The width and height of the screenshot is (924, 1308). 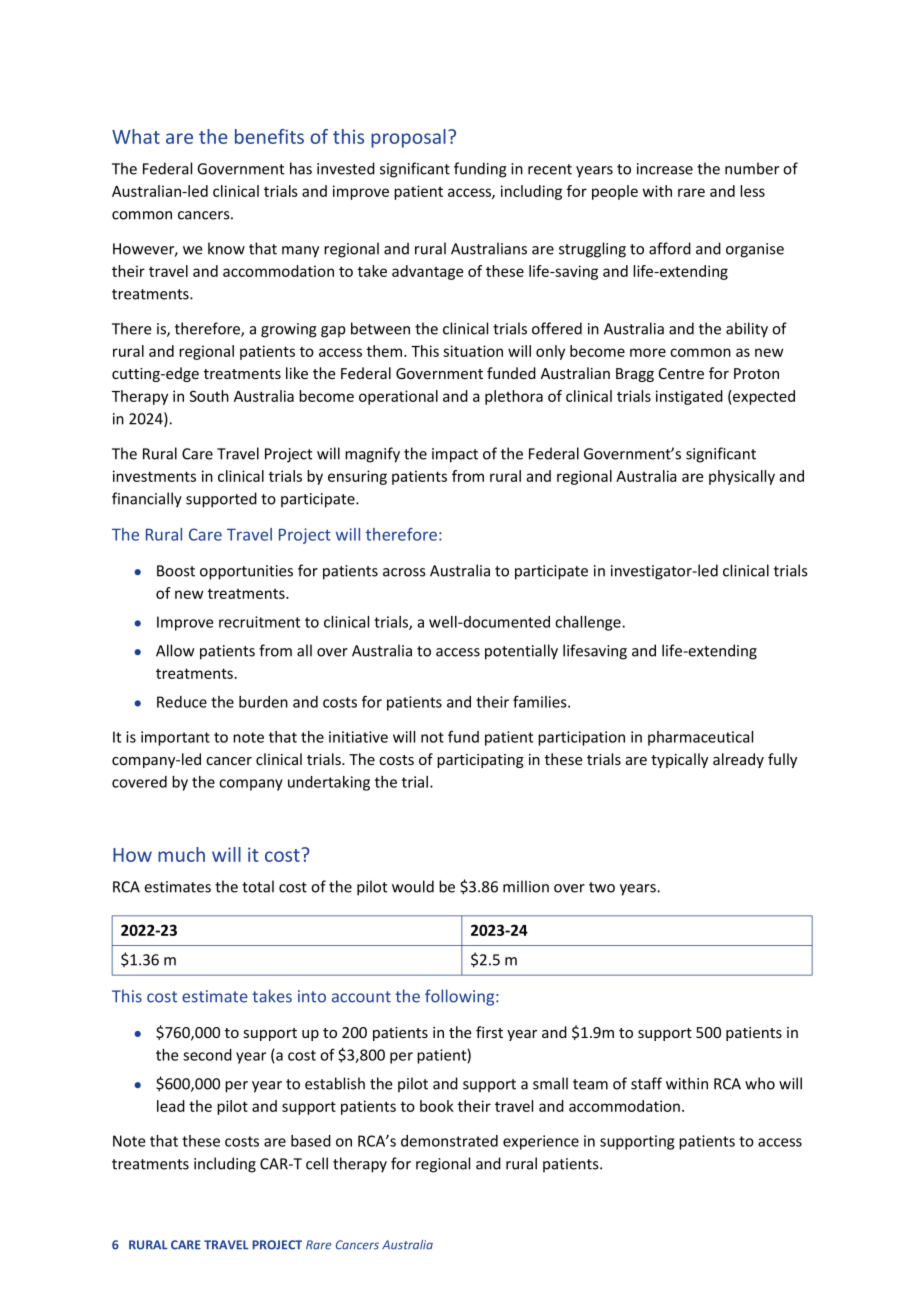 What do you see at coordinates (175, 650) in the screenshot?
I see `Allow` at bounding box center [175, 650].
